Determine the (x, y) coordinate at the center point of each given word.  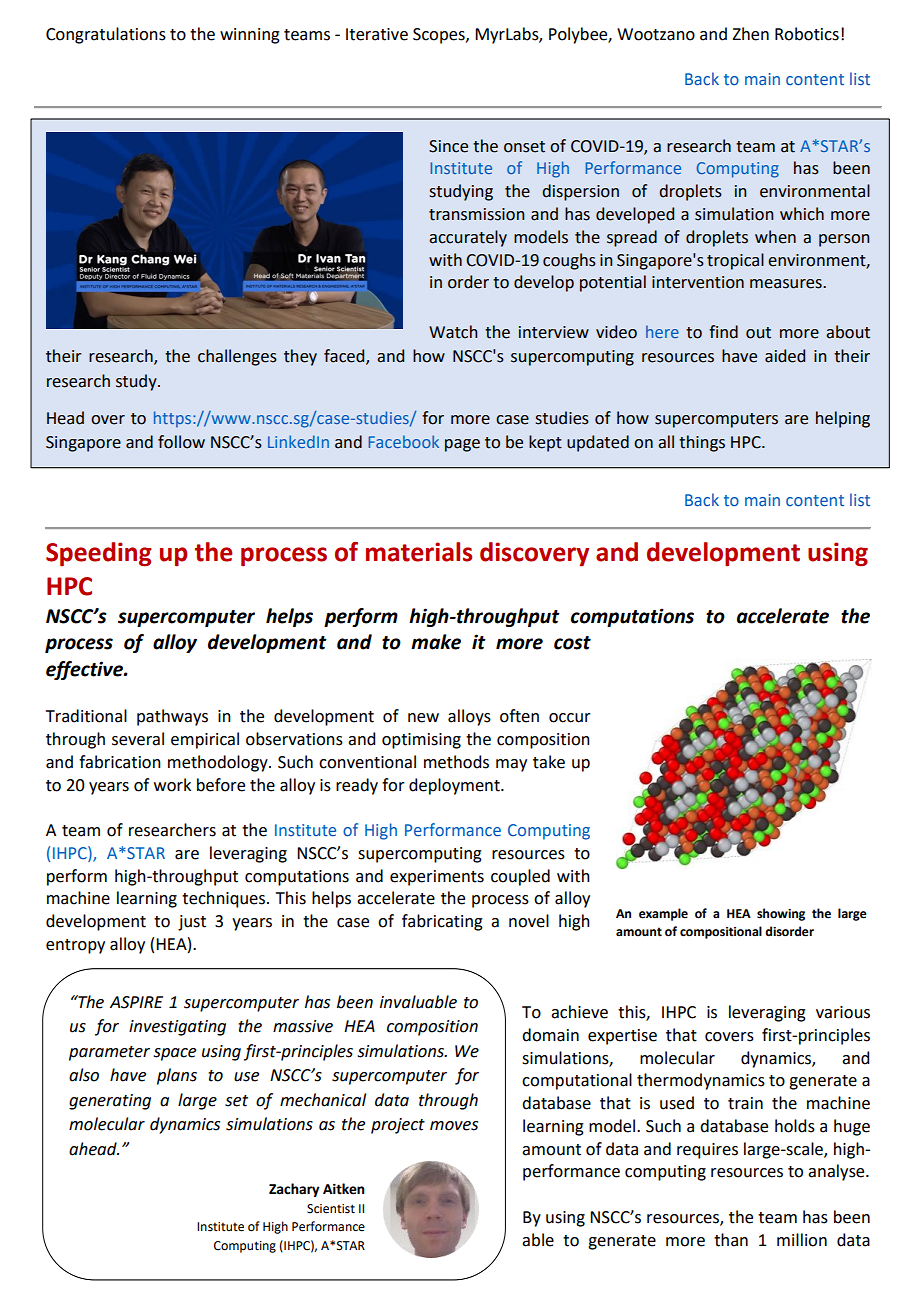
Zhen (750, 34)
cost (572, 643)
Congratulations (106, 35)
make (436, 642)
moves (454, 1126)
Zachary (294, 1190)
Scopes (440, 36)
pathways (172, 717)
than (731, 1240)
